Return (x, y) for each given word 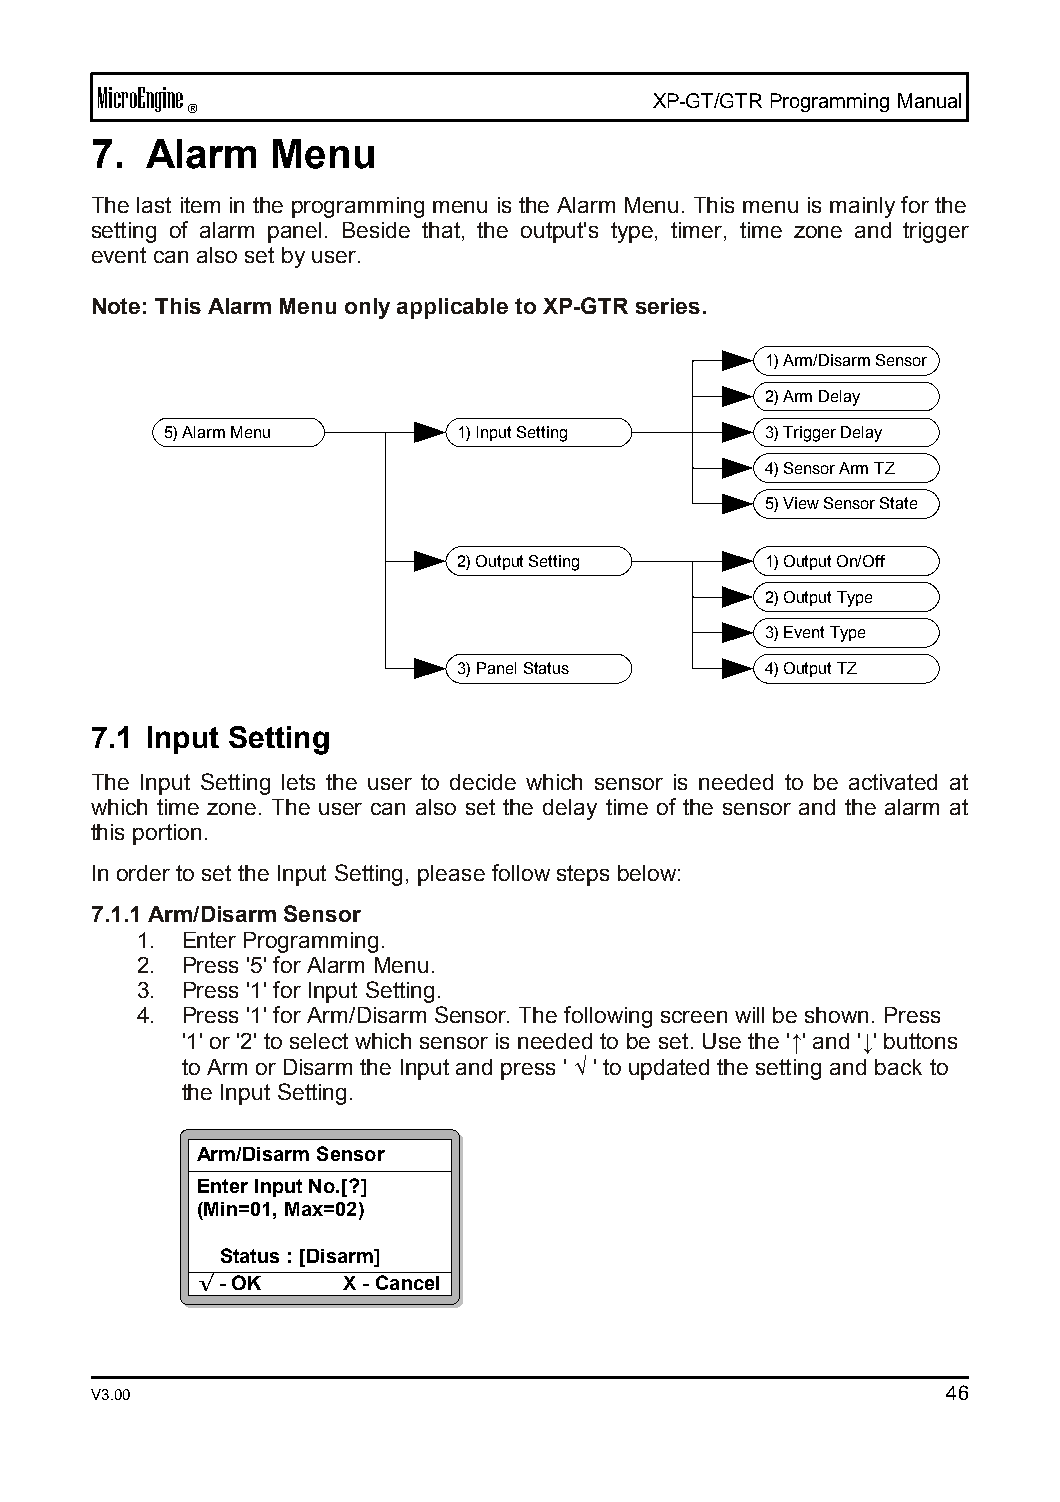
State (898, 503)
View (801, 503)
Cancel (407, 1282)
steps (583, 875)
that (442, 231)
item (200, 205)
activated (893, 782)
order (143, 873)
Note (116, 306)
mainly (862, 207)
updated (669, 1069)
